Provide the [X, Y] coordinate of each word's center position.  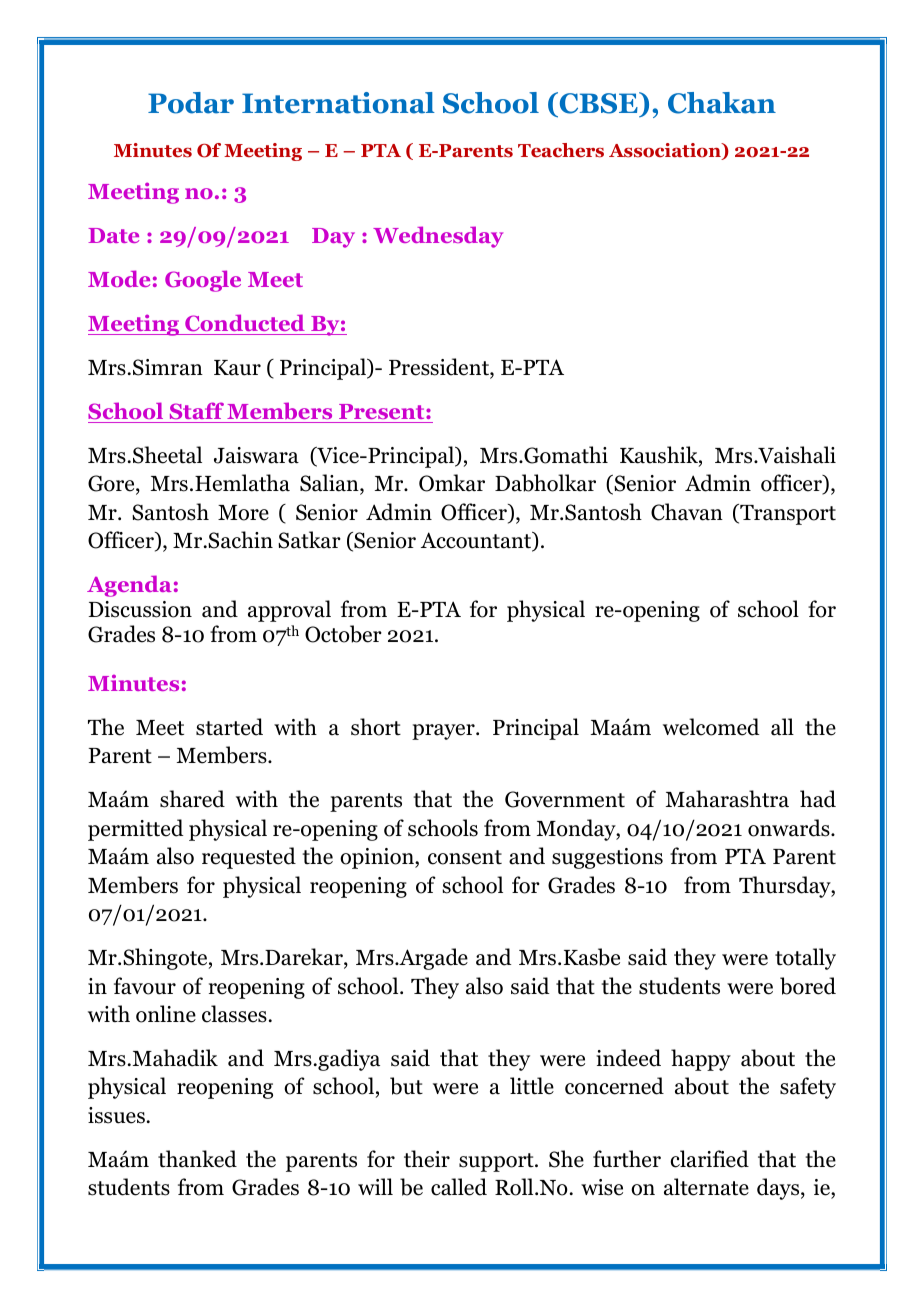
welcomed [711, 727]
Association [666, 151]
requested [249, 858]
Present [383, 411]
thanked [197, 1159]
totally [805, 959]
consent [465, 857]
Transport [787, 514]
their [427, 1159]
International [338, 103]
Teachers [561, 150]
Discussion [140, 609]
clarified [709, 1159]
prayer [444, 732]
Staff [196, 412]
